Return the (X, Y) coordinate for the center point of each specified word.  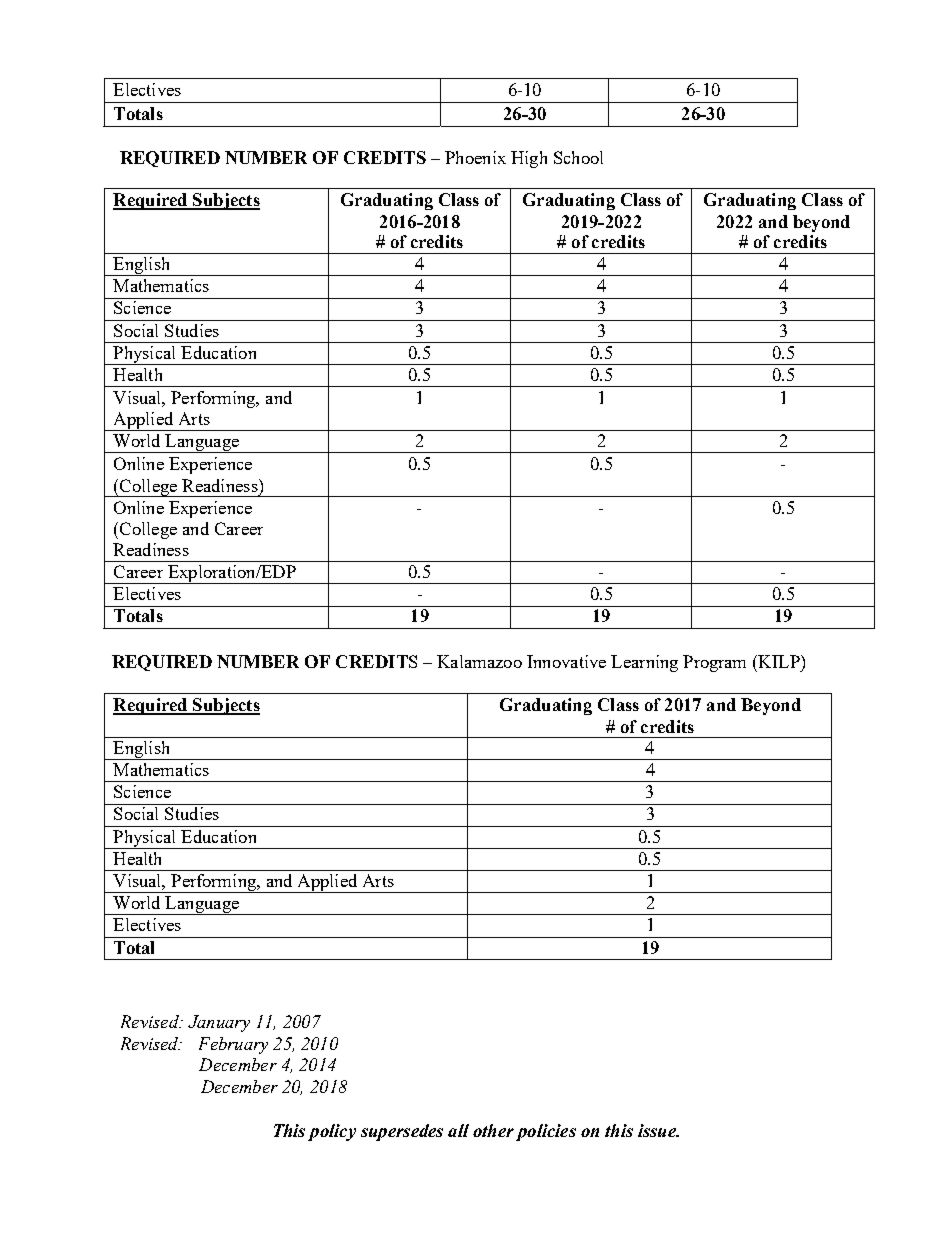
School (578, 157)
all (458, 1130)
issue (658, 1130)
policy (332, 1132)
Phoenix (475, 157)
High (529, 159)
